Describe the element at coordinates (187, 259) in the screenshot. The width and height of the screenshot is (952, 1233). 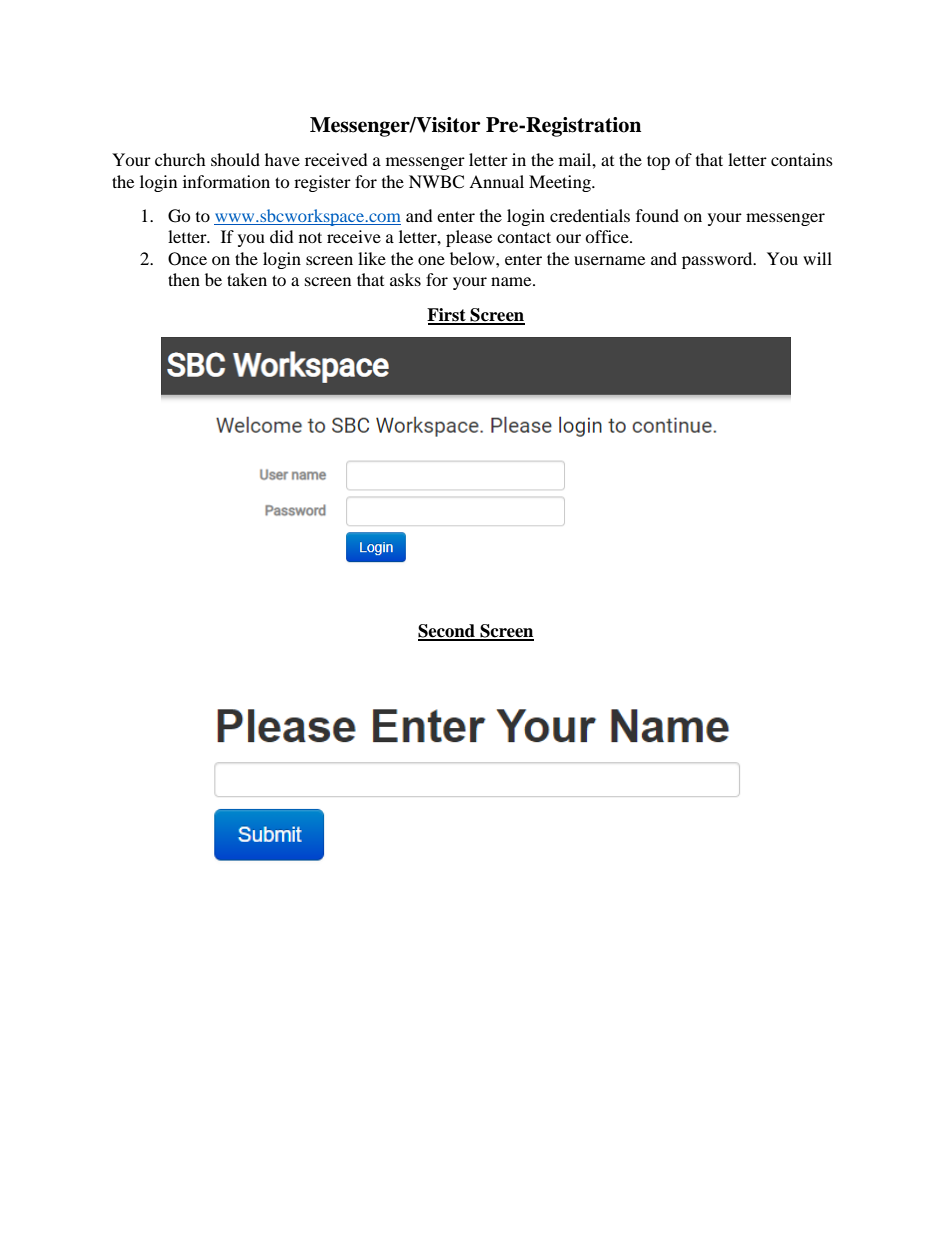
I see `Once` at that location.
